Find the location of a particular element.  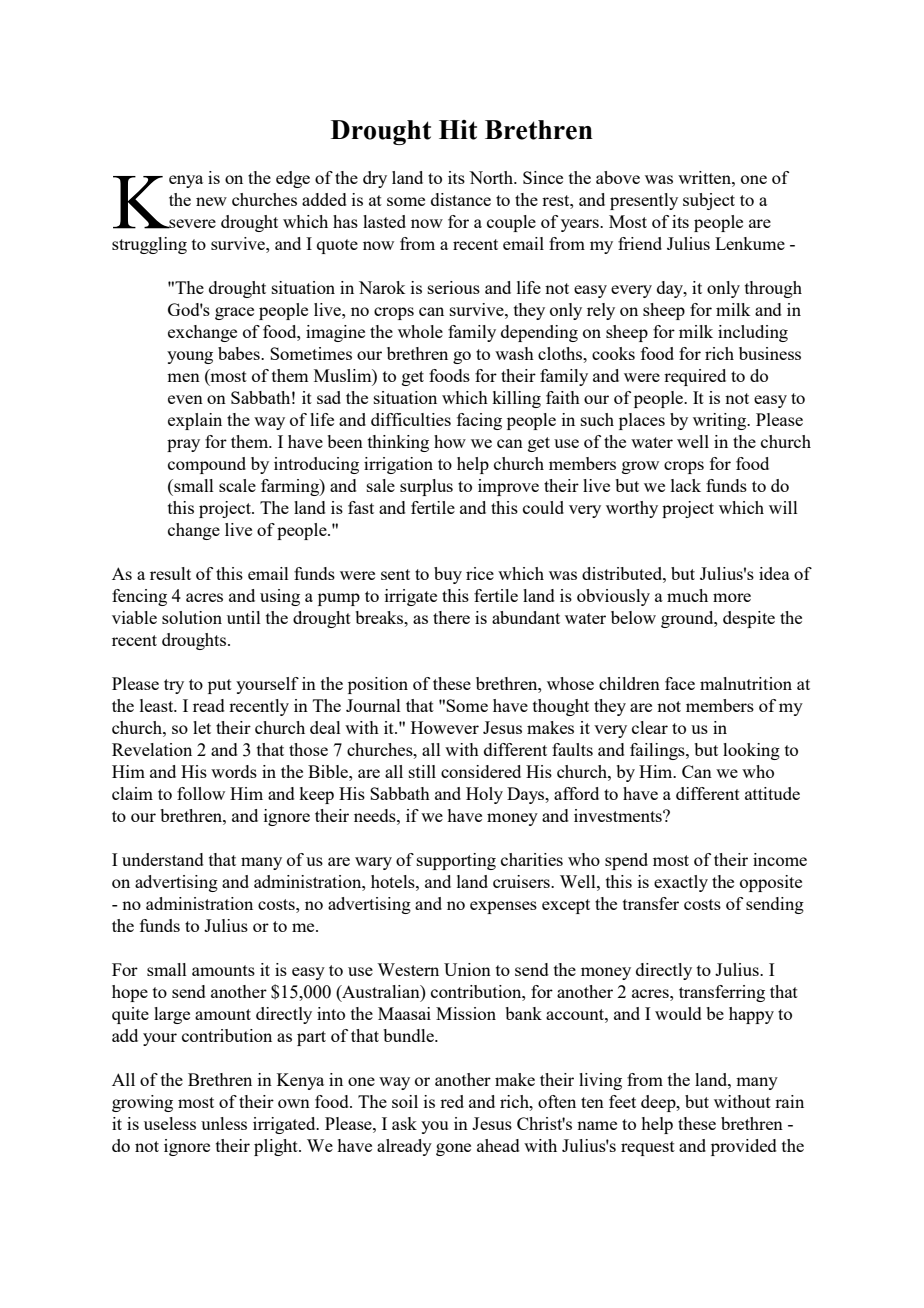

gone is located at coordinates (453, 1149).
